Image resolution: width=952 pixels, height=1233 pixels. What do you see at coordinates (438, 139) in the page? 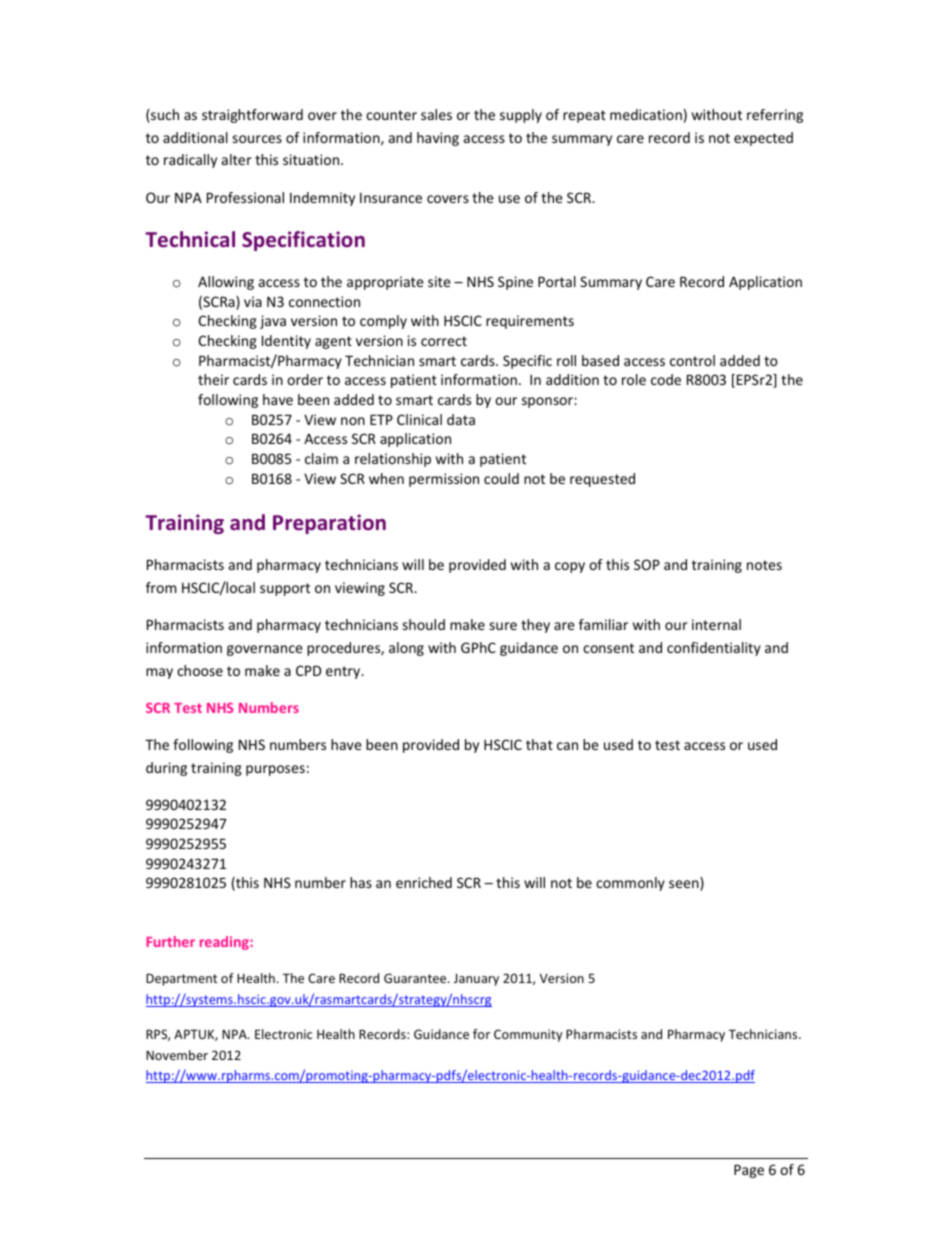
I see `having` at bounding box center [438, 139].
